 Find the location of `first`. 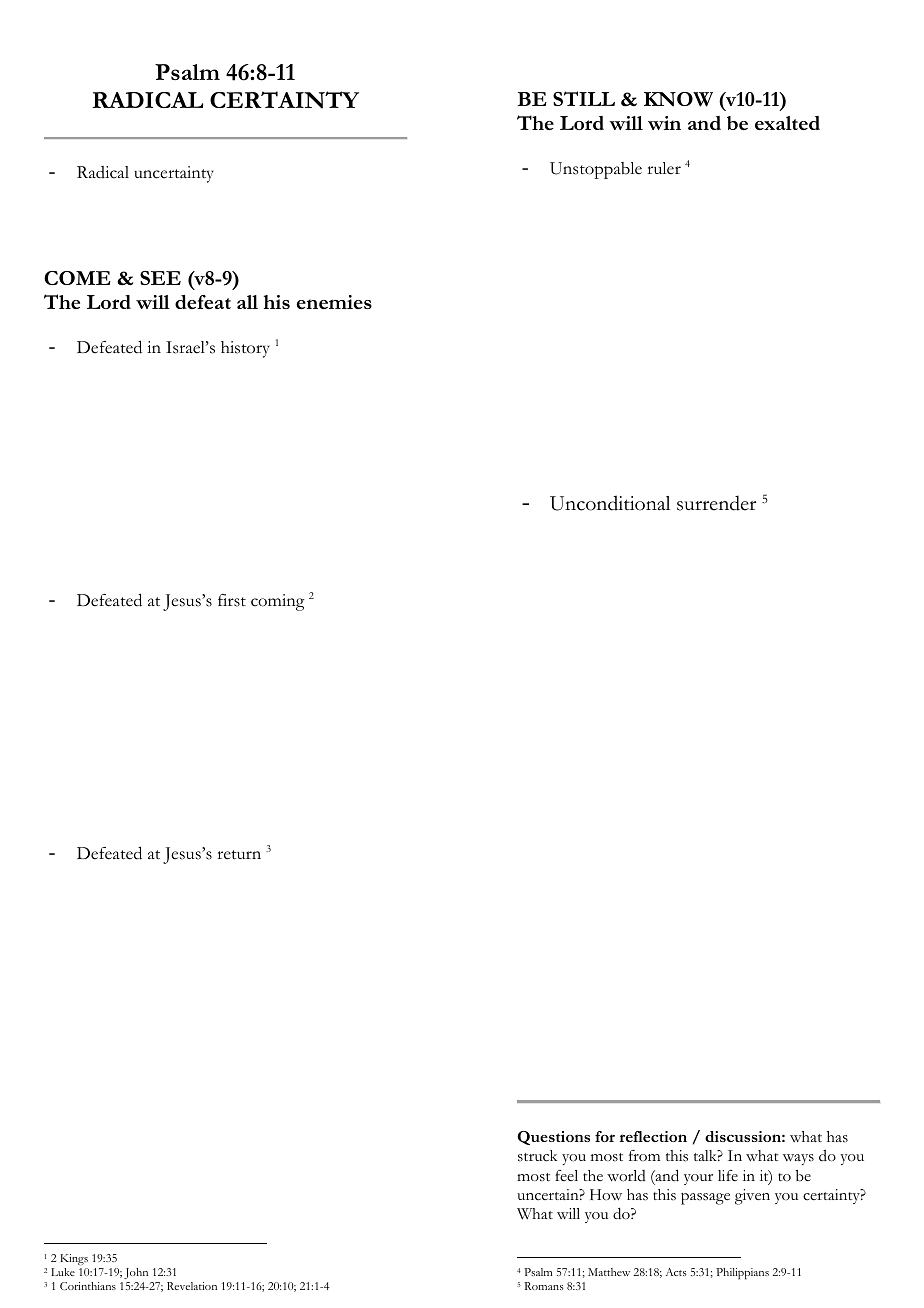

first is located at coordinates (232, 600).
